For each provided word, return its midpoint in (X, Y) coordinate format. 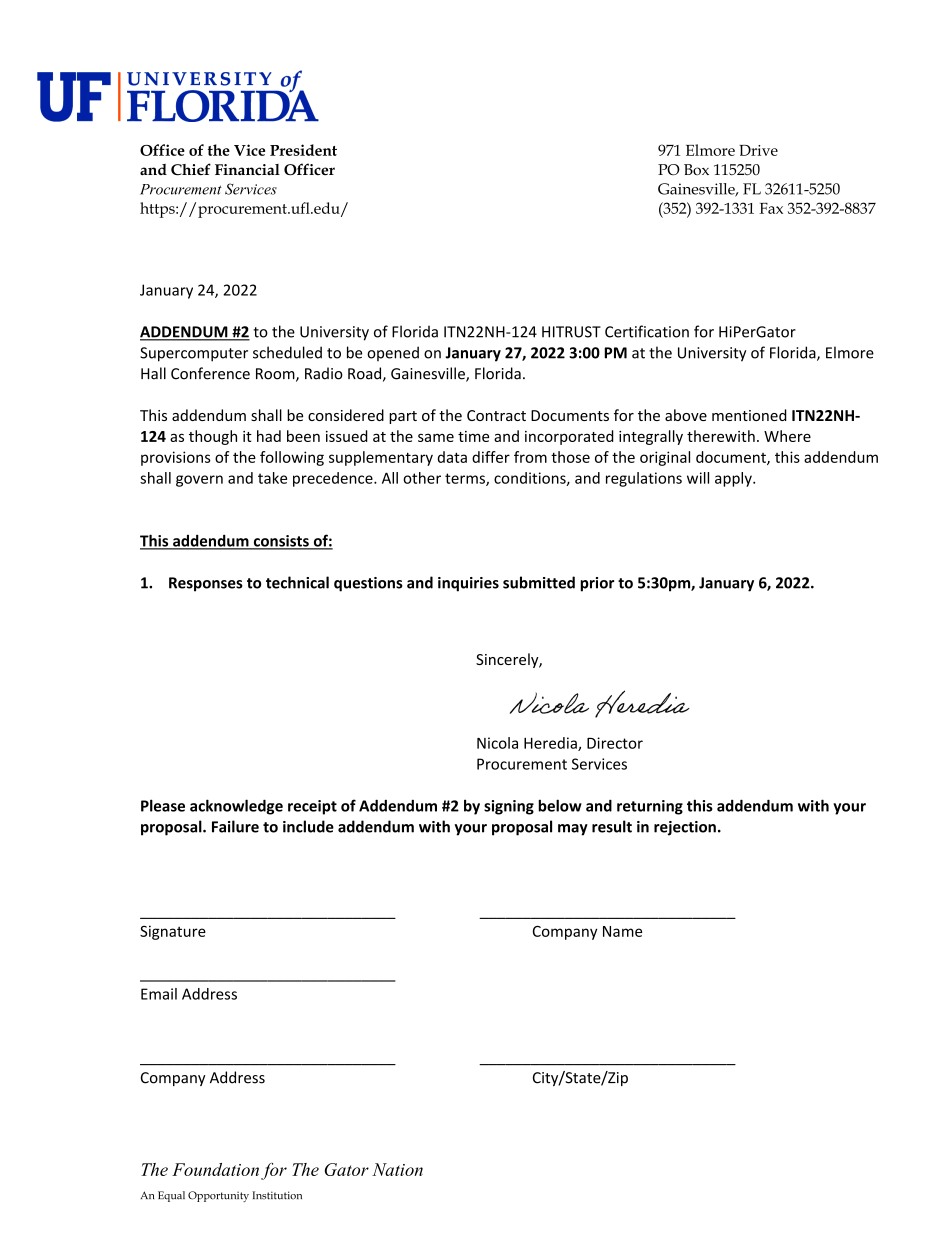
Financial (247, 169)
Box (696, 169)
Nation (397, 1169)
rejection (685, 828)
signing (509, 807)
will (698, 478)
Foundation (215, 1169)
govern (199, 481)
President (303, 150)
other (422, 478)
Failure (235, 826)
